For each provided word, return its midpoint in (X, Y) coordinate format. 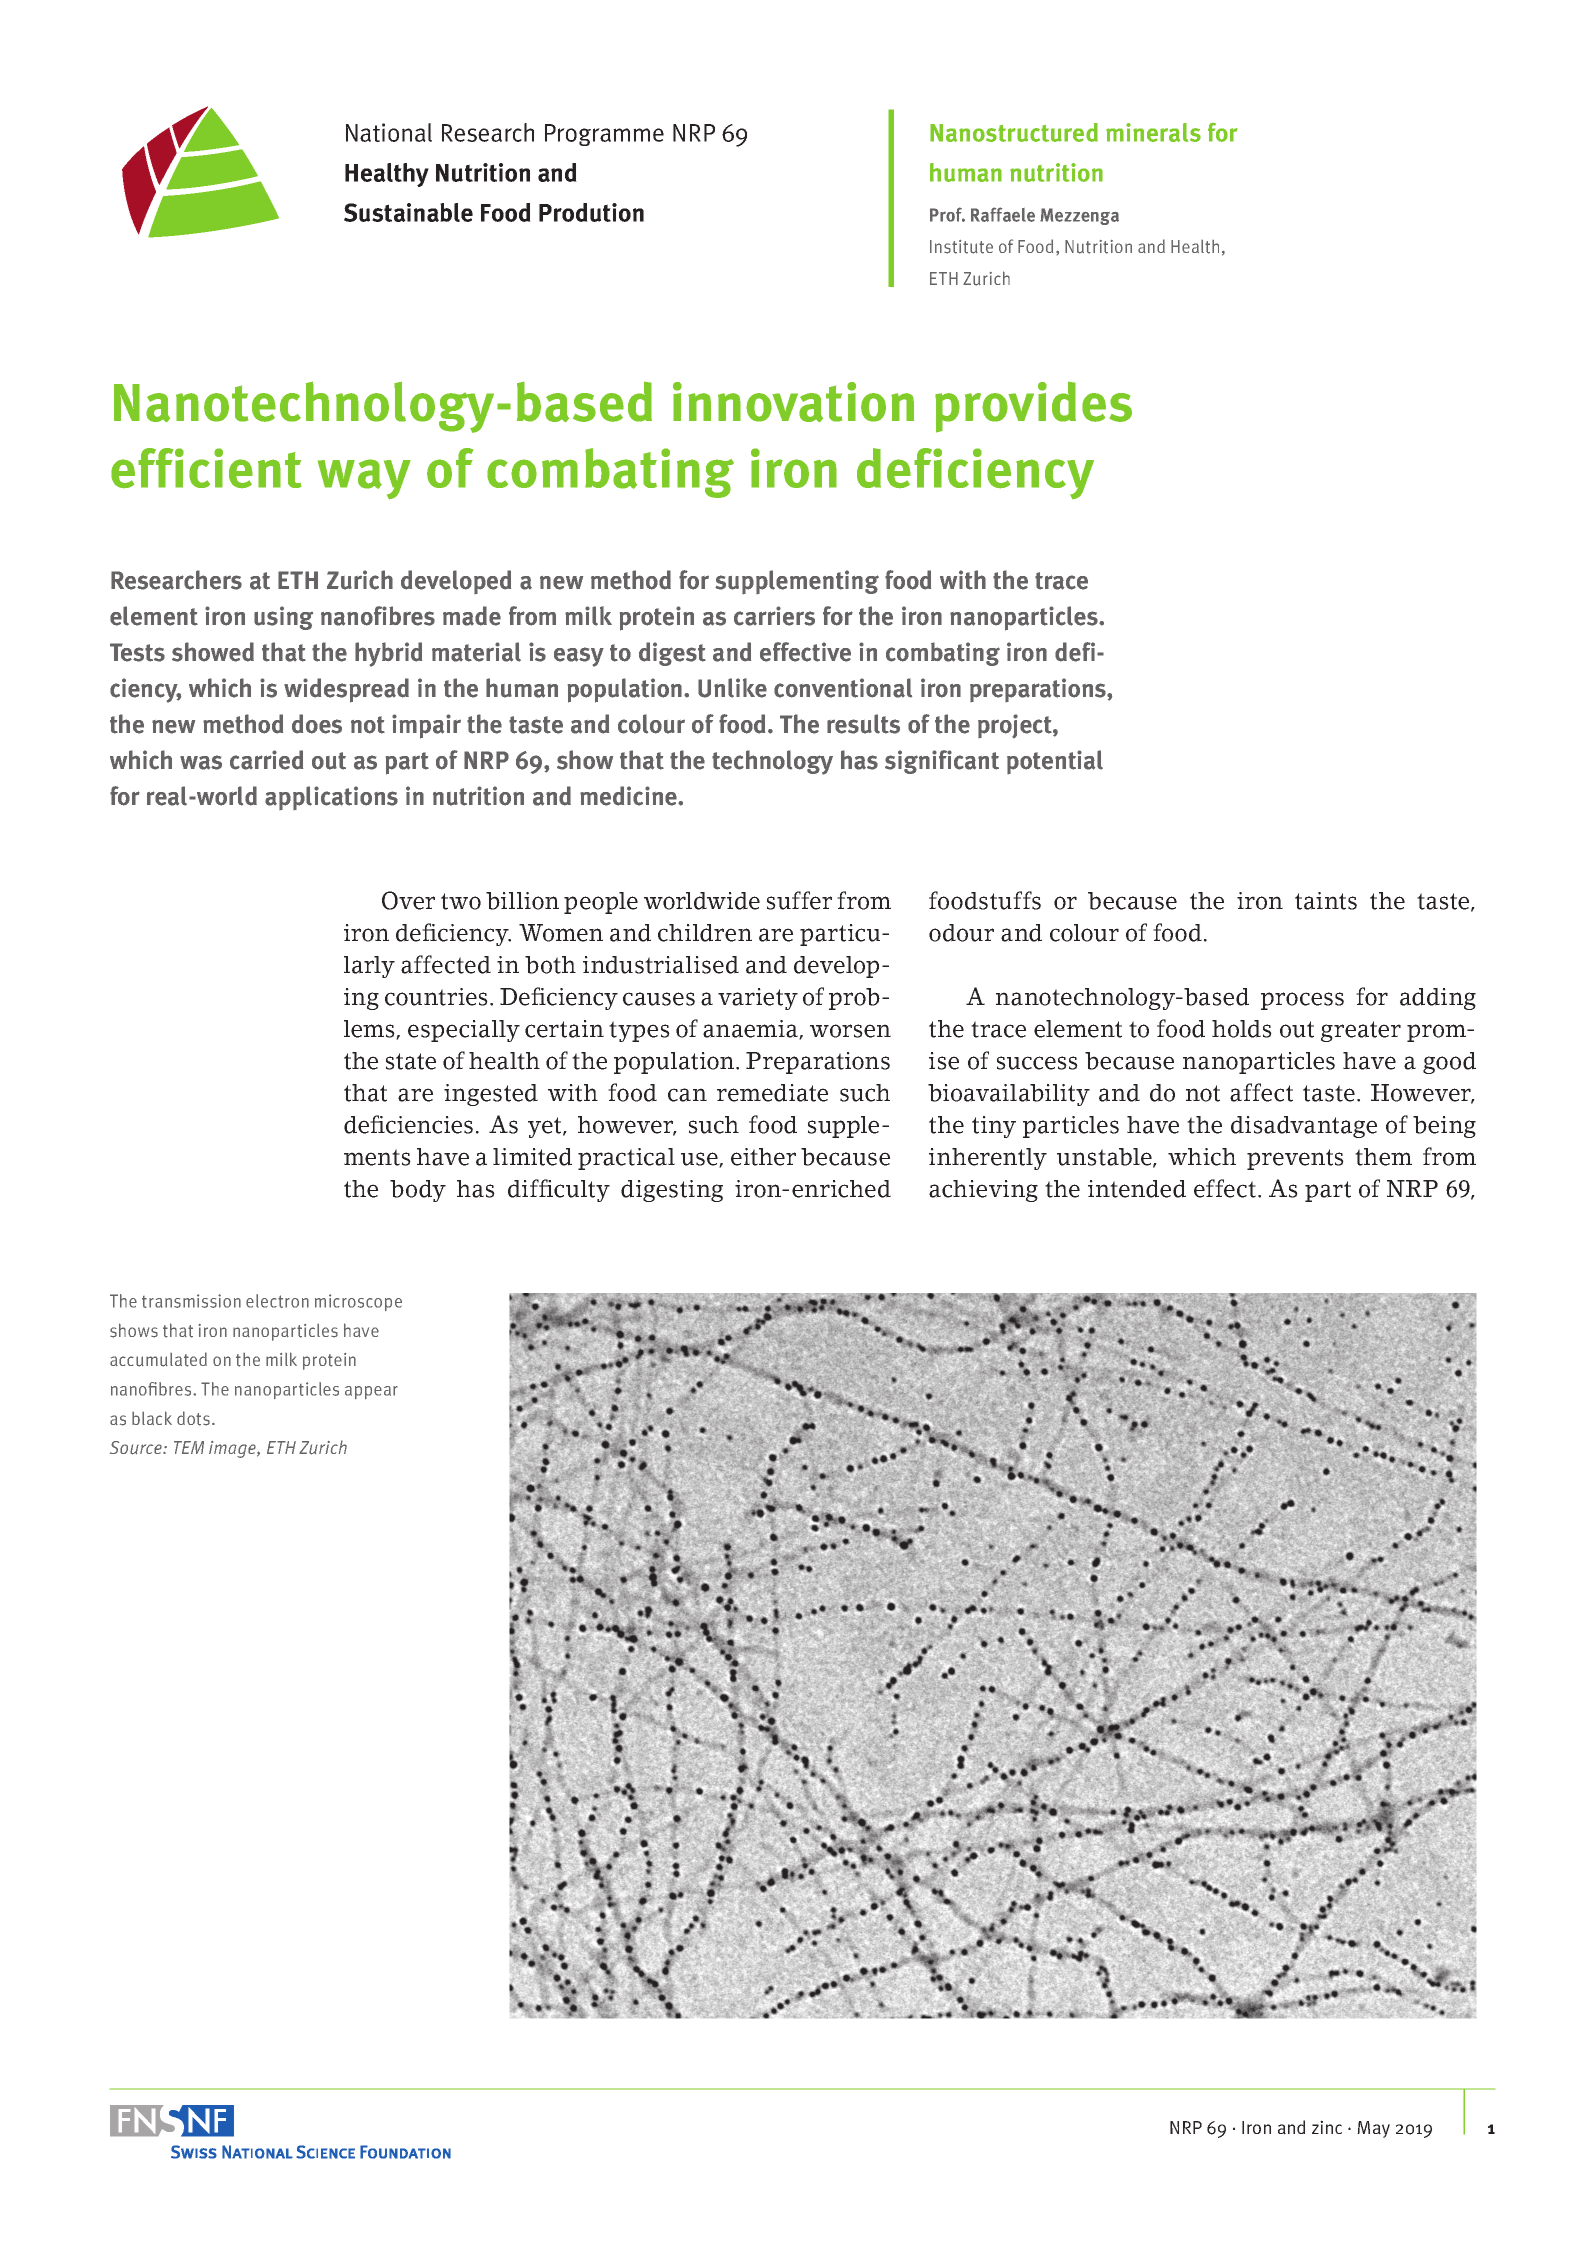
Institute (961, 247)
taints (1326, 901)
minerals (1153, 132)
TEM (189, 1447)
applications (331, 798)
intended (1137, 1189)
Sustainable (408, 212)
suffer (799, 900)
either (763, 1157)
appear (371, 1392)
